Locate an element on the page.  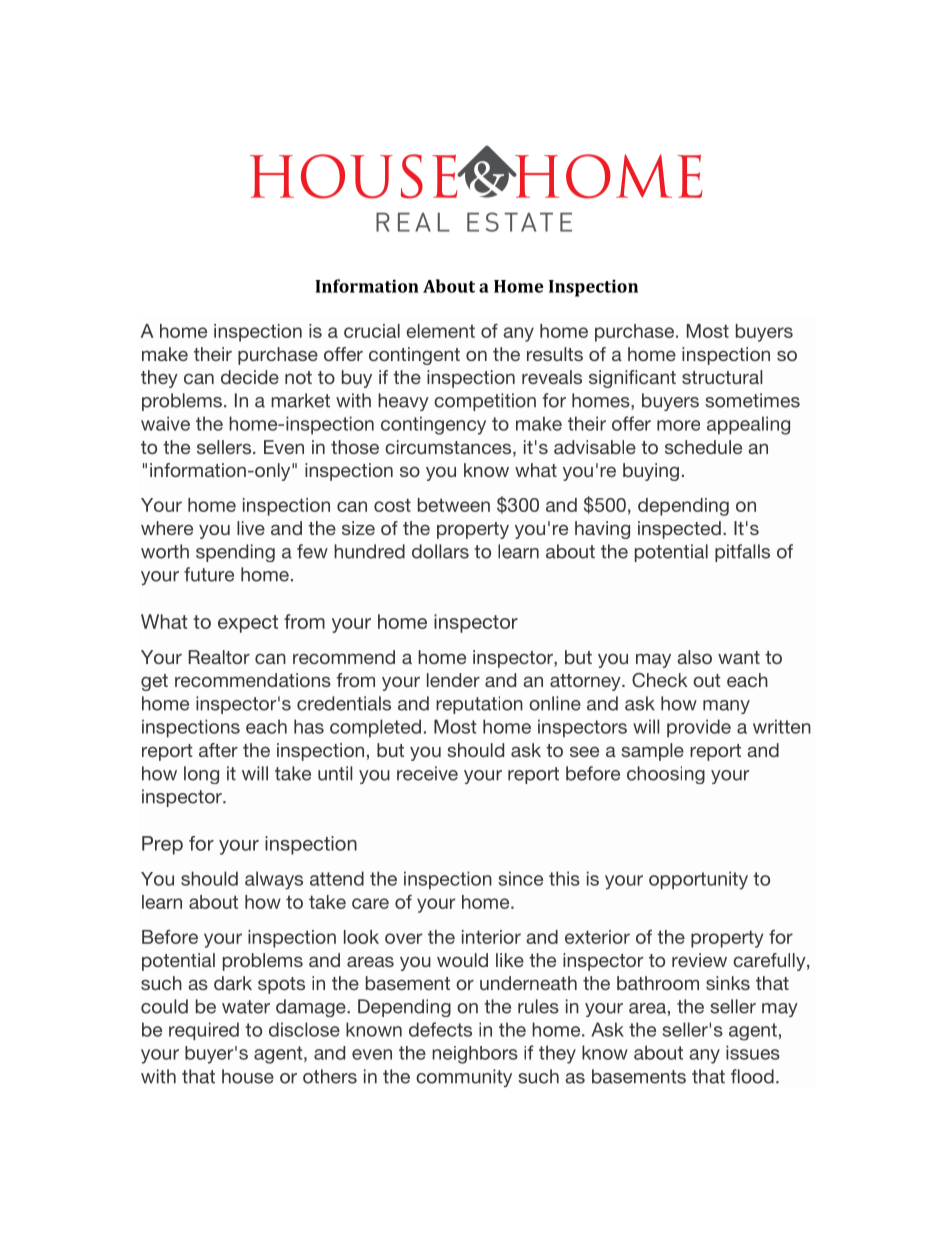
many is located at coordinates (726, 707).
